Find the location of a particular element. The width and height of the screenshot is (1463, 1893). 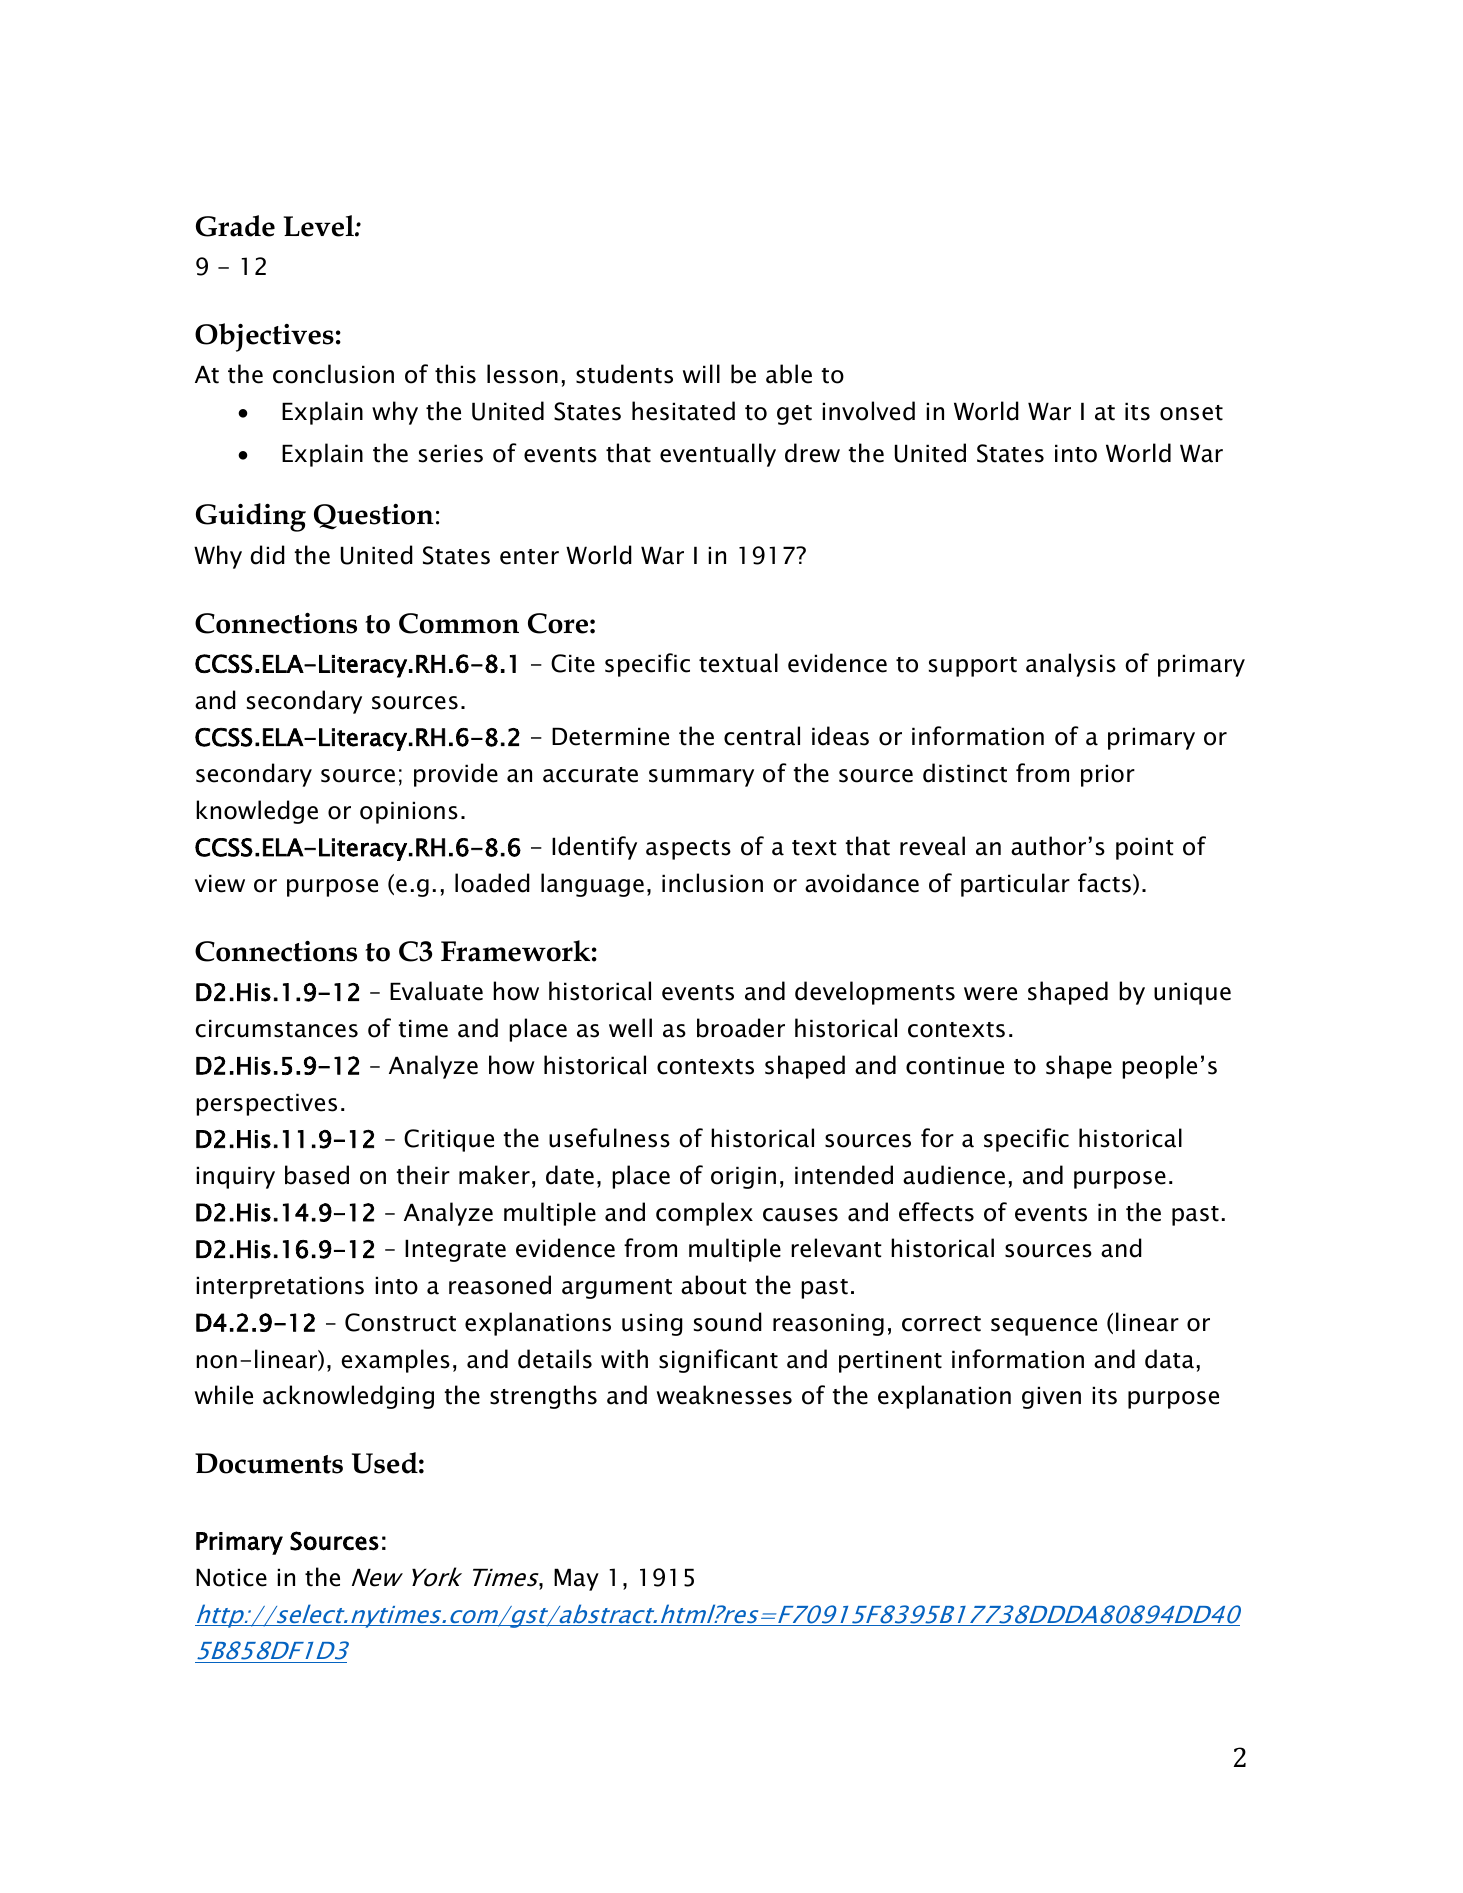

Notice is located at coordinates (231, 1577).
